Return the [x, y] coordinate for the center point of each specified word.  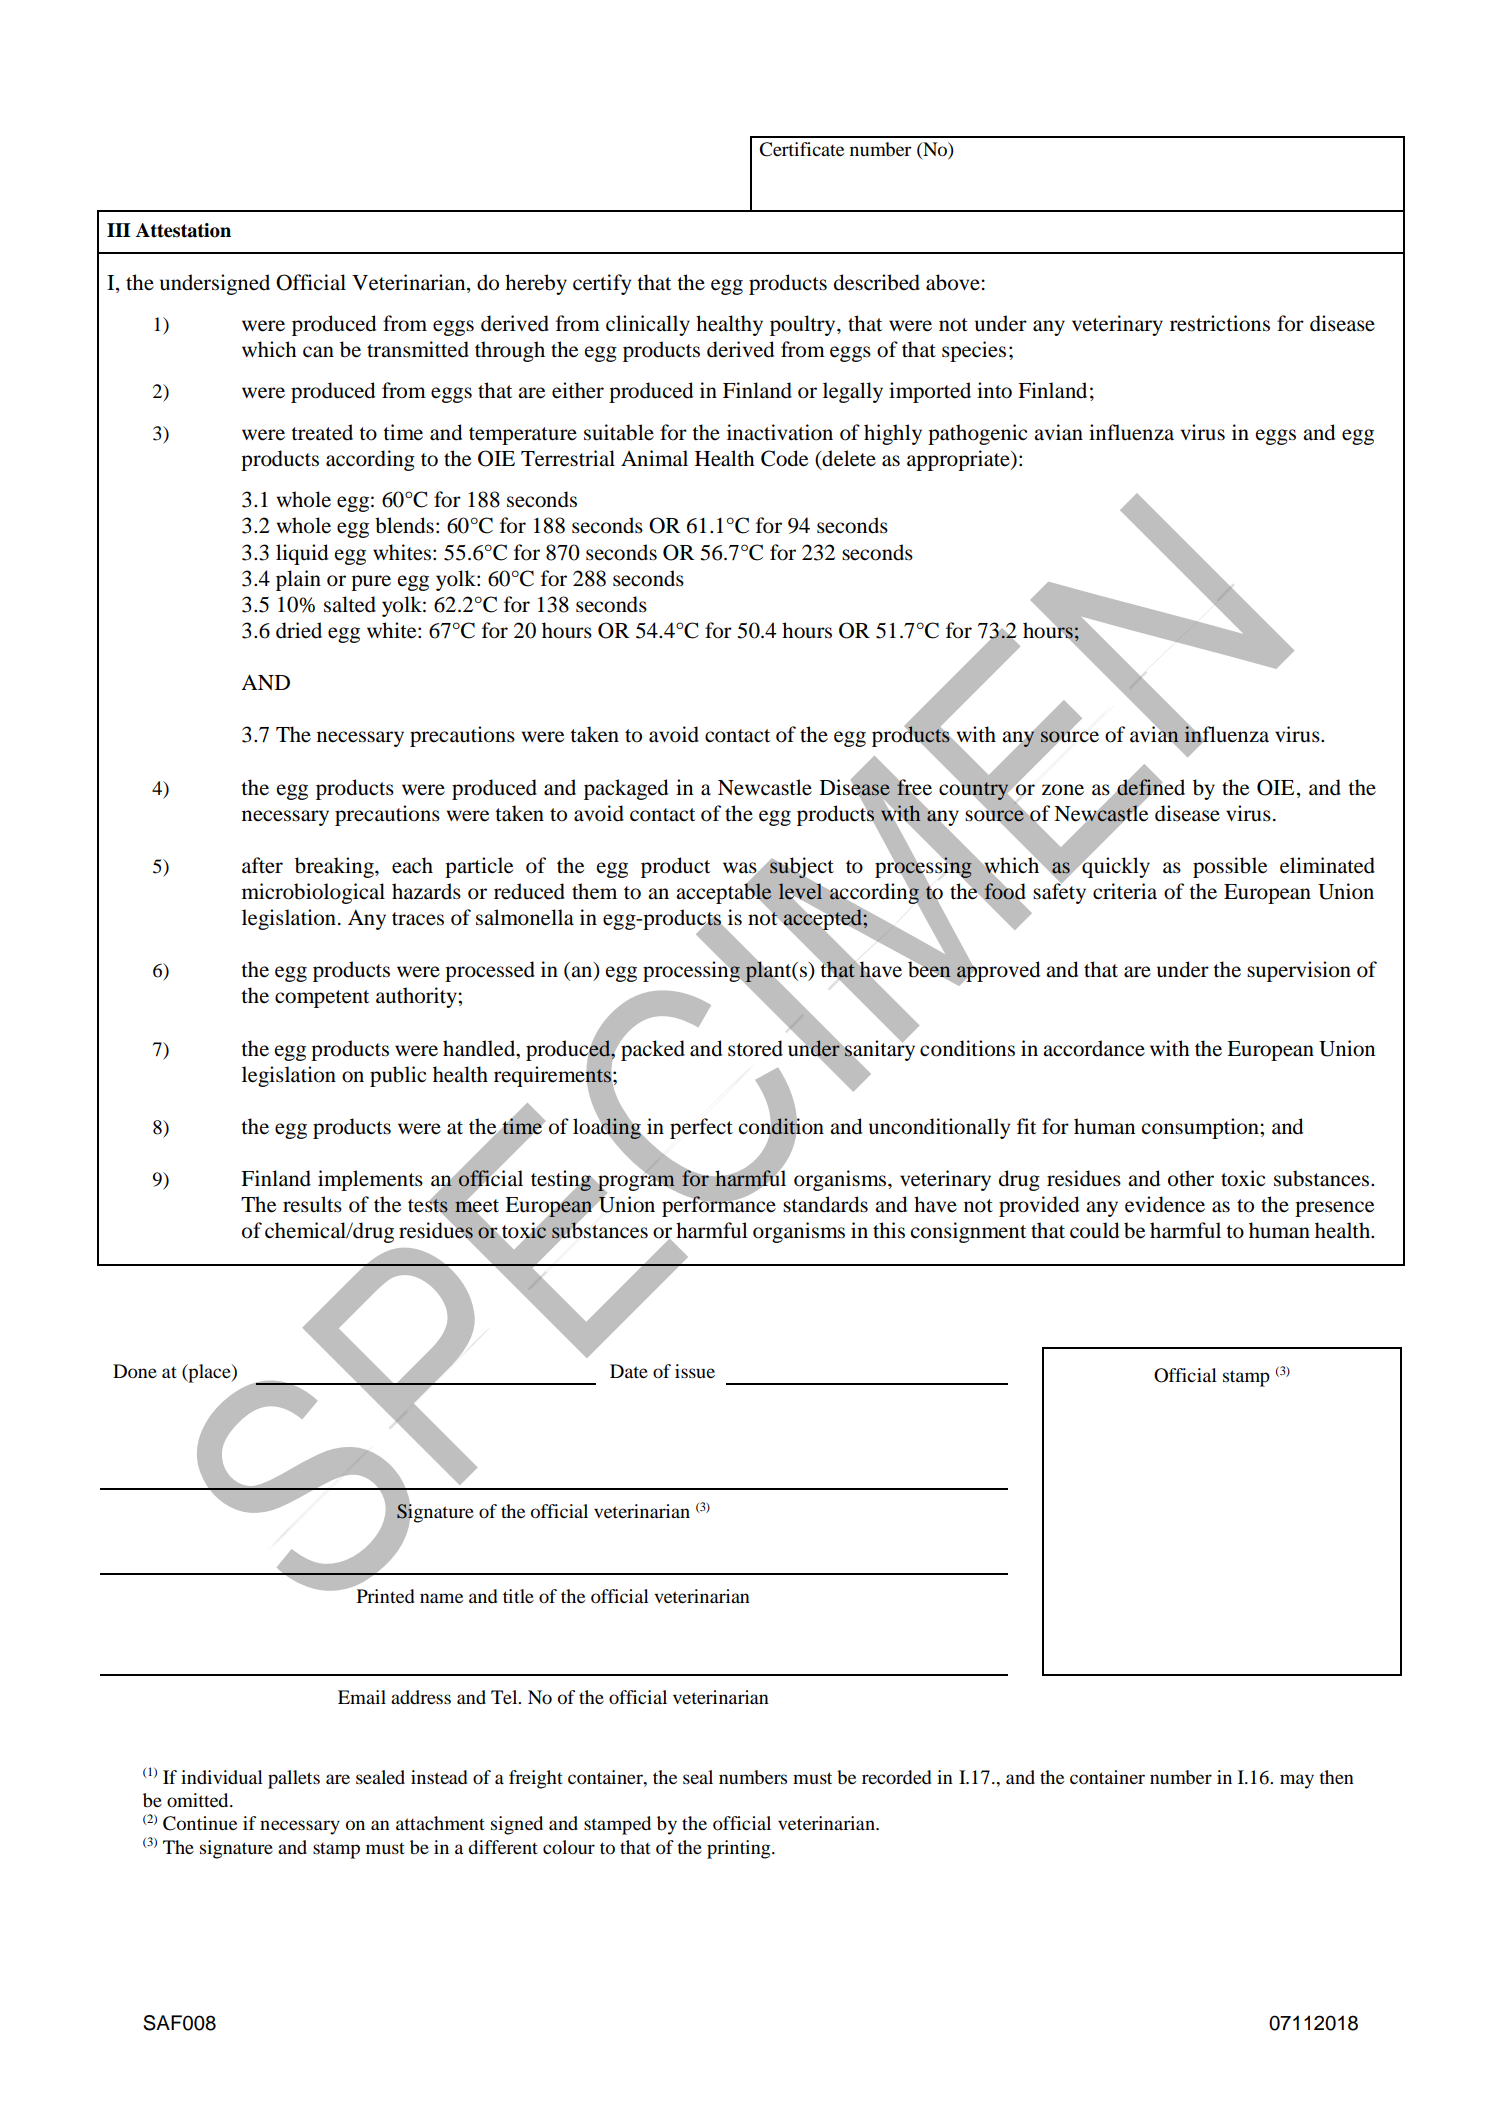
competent [322, 999]
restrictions [1220, 323]
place [209, 1373]
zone [1063, 790]
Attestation [183, 230]
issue [695, 1371]
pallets [294, 1779]
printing [740, 1849]
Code [784, 458]
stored [755, 1048]
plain [298, 580]
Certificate [801, 149]
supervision [1299, 971]
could [1094, 1230]
